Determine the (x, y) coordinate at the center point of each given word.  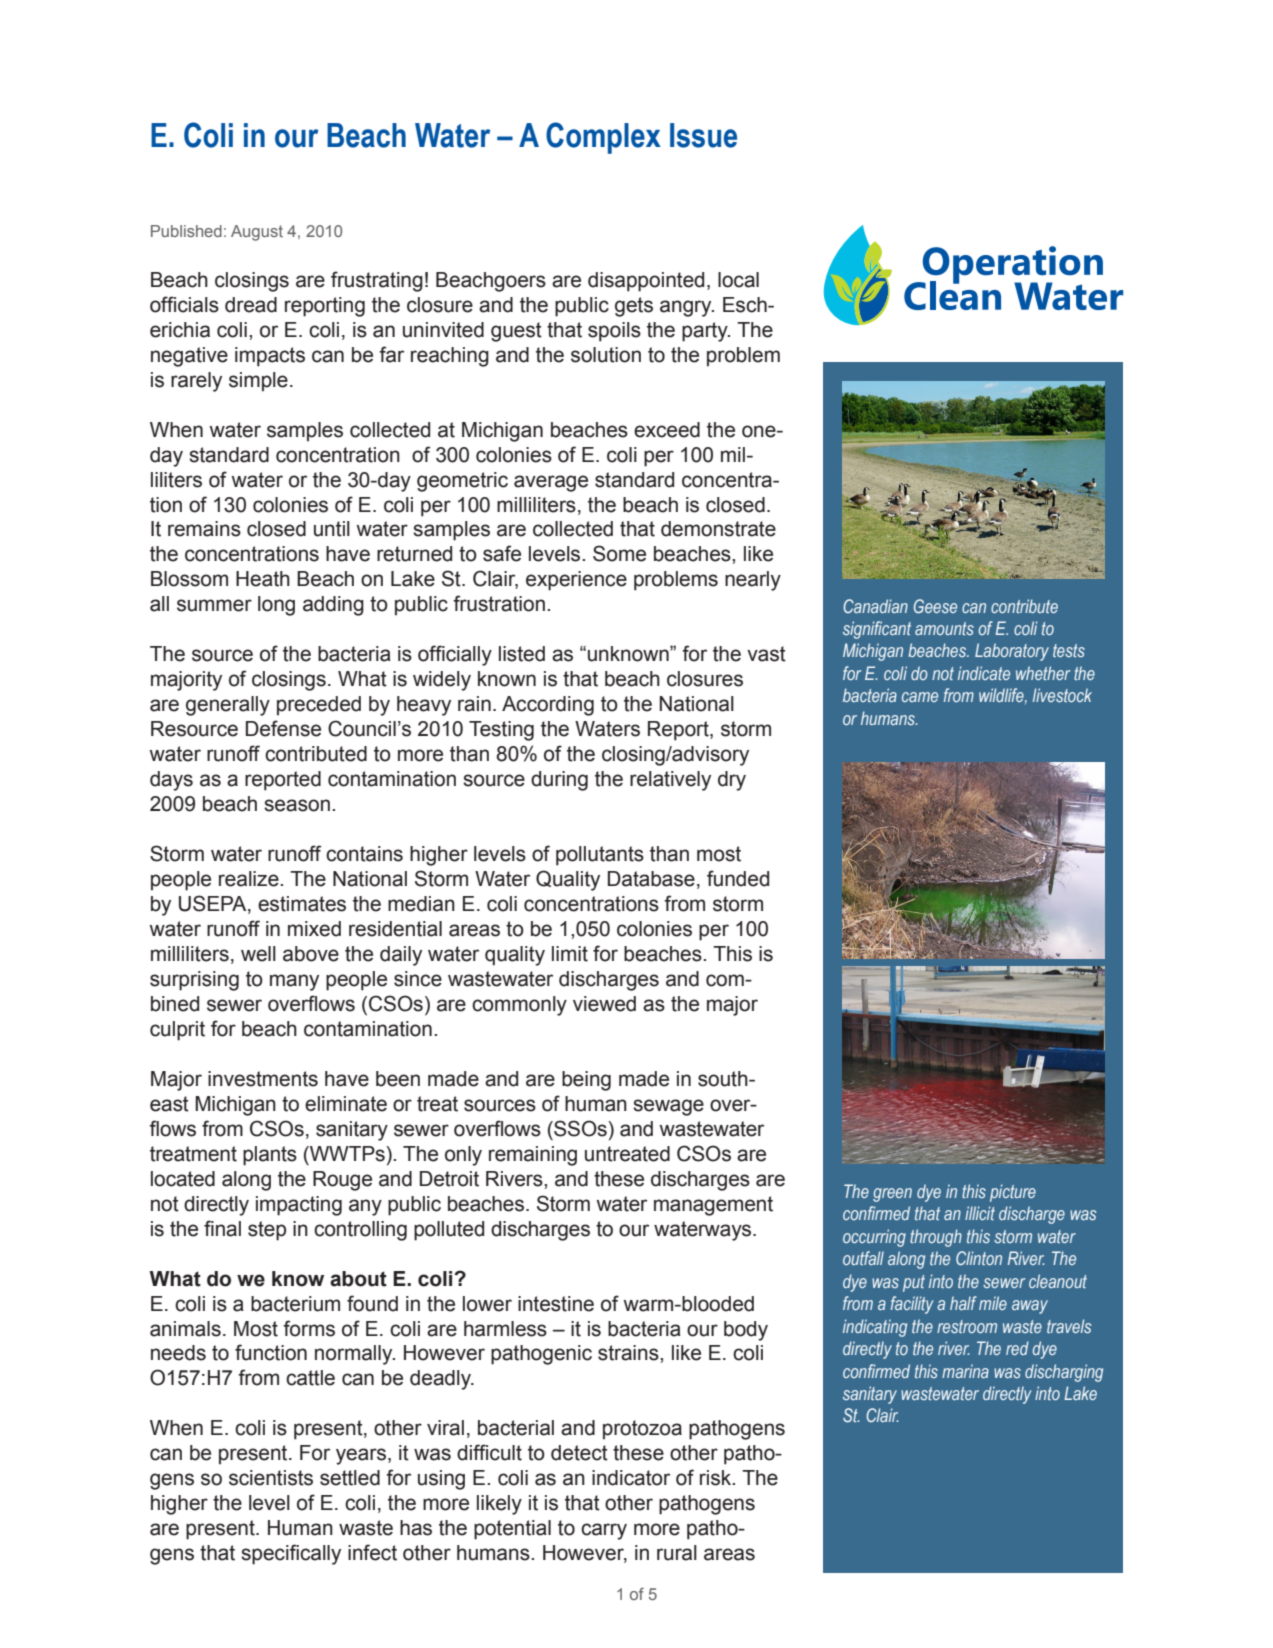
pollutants (600, 856)
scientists (271, 1478)
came (920, 697)
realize (250, 879)
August (257, 233)
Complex (603, 138)
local (738, 280)
